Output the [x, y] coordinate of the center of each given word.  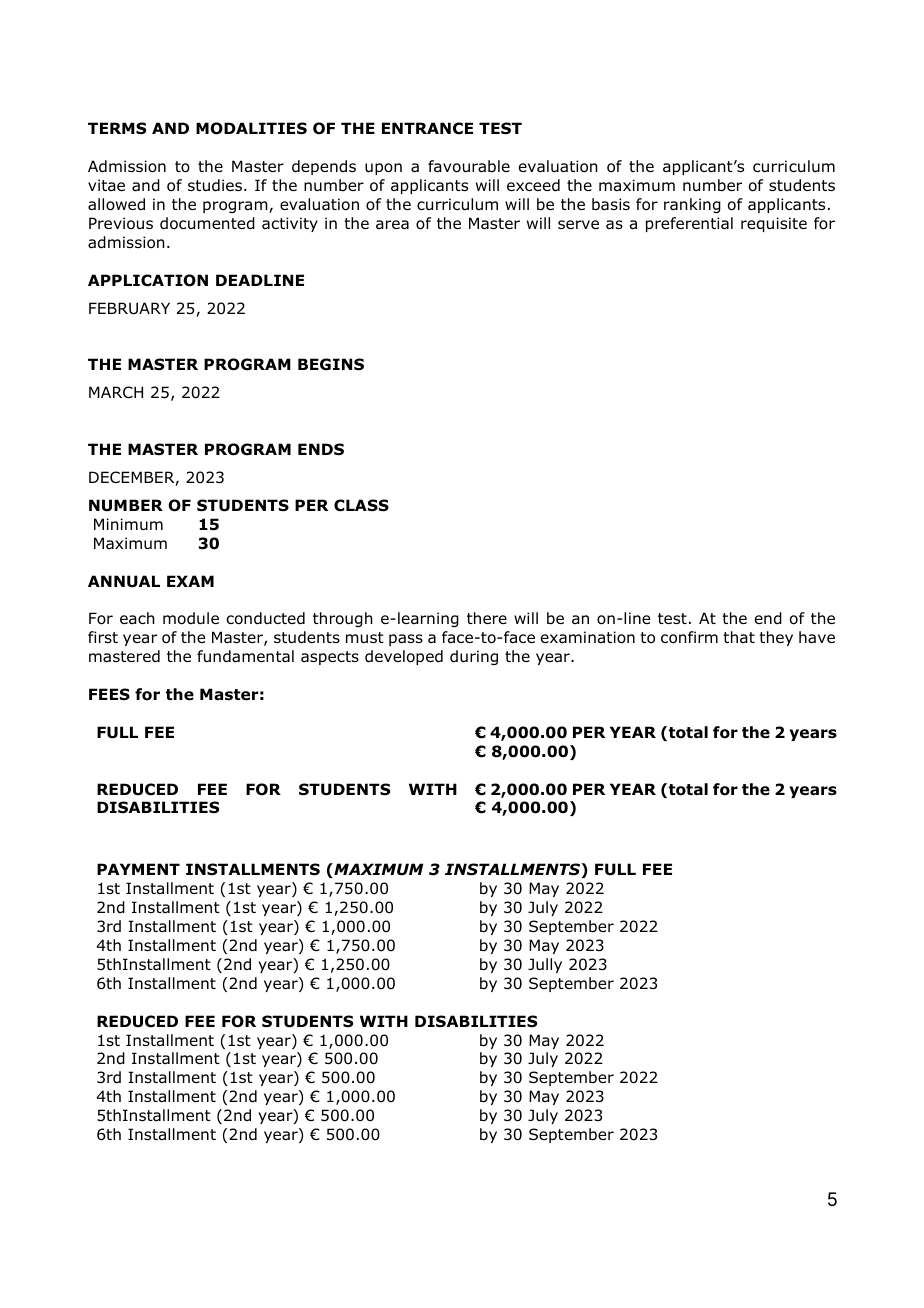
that [739, 637]
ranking [692, 205]
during [474, 657]
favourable [469, 166]
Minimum [128, 524]
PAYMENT [138, 869]
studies [215, 185]
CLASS [361, 505]
